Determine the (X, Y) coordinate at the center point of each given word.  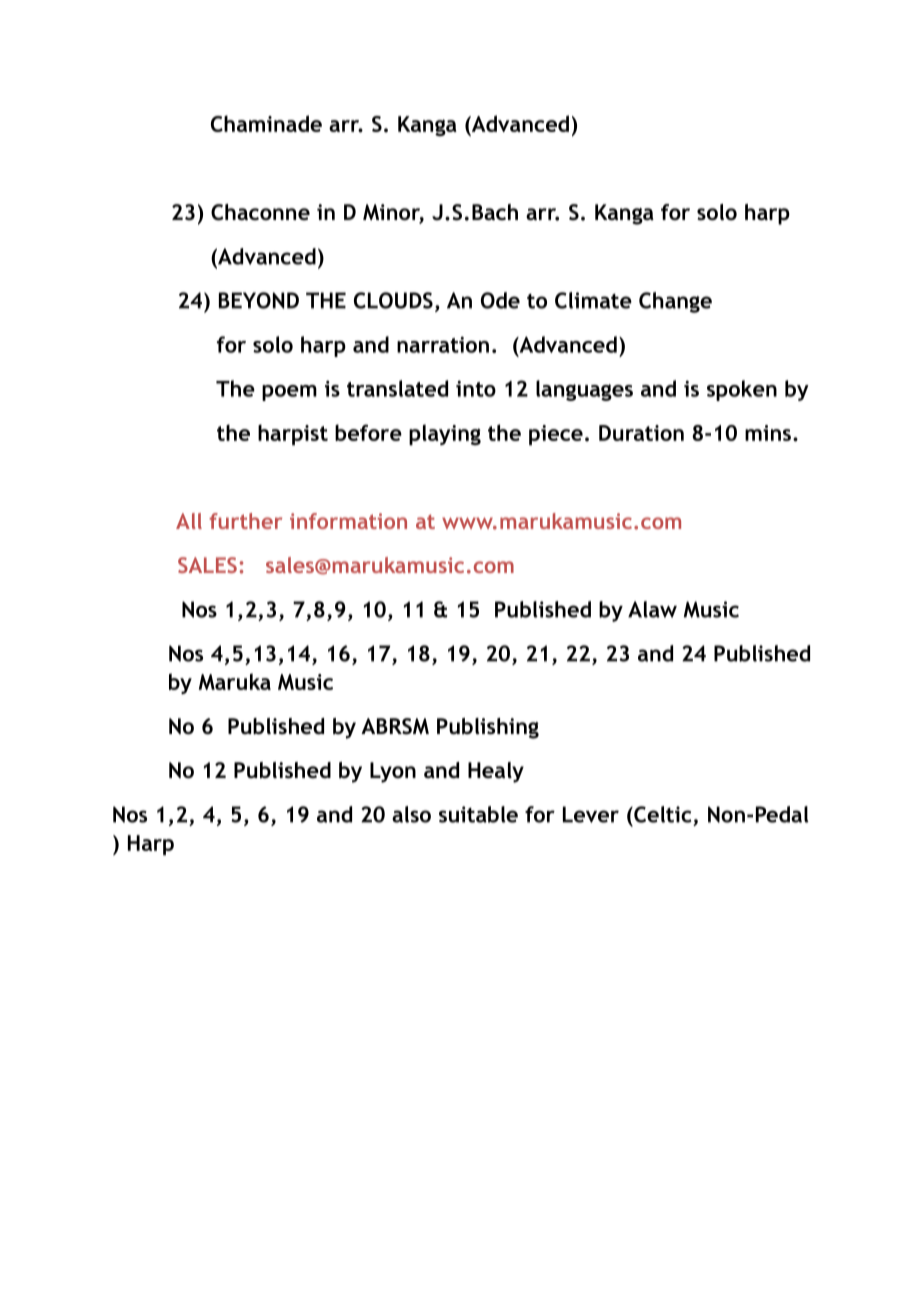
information (348, 521)
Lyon (393, 772)
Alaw (652, 609)
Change (675, 302)
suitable (478, 814)
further (245, 521)
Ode (500, 300)
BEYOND (259, 300)
